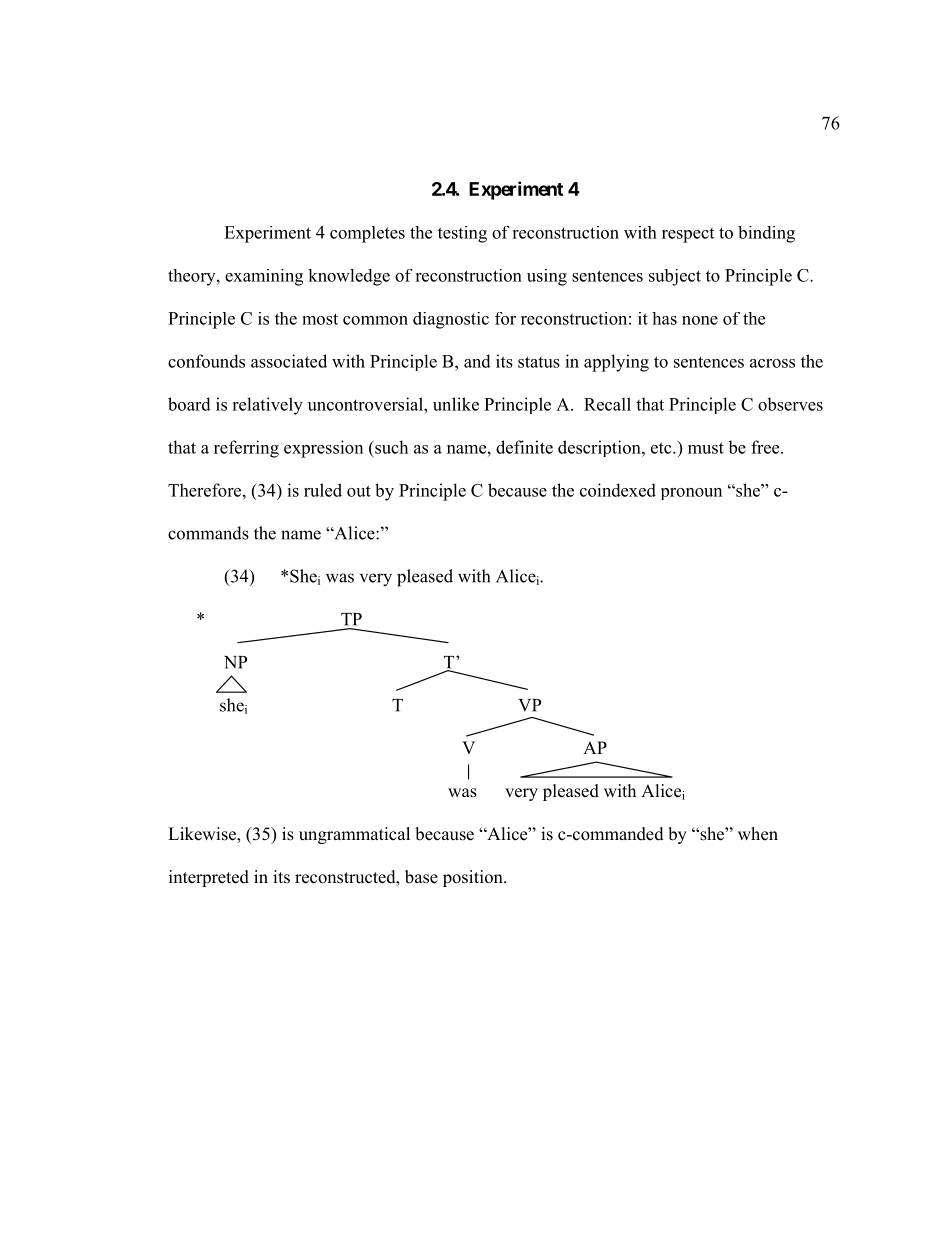 The height and width of the document is (1233, 952). I want to click on when, so click(758, 834).
